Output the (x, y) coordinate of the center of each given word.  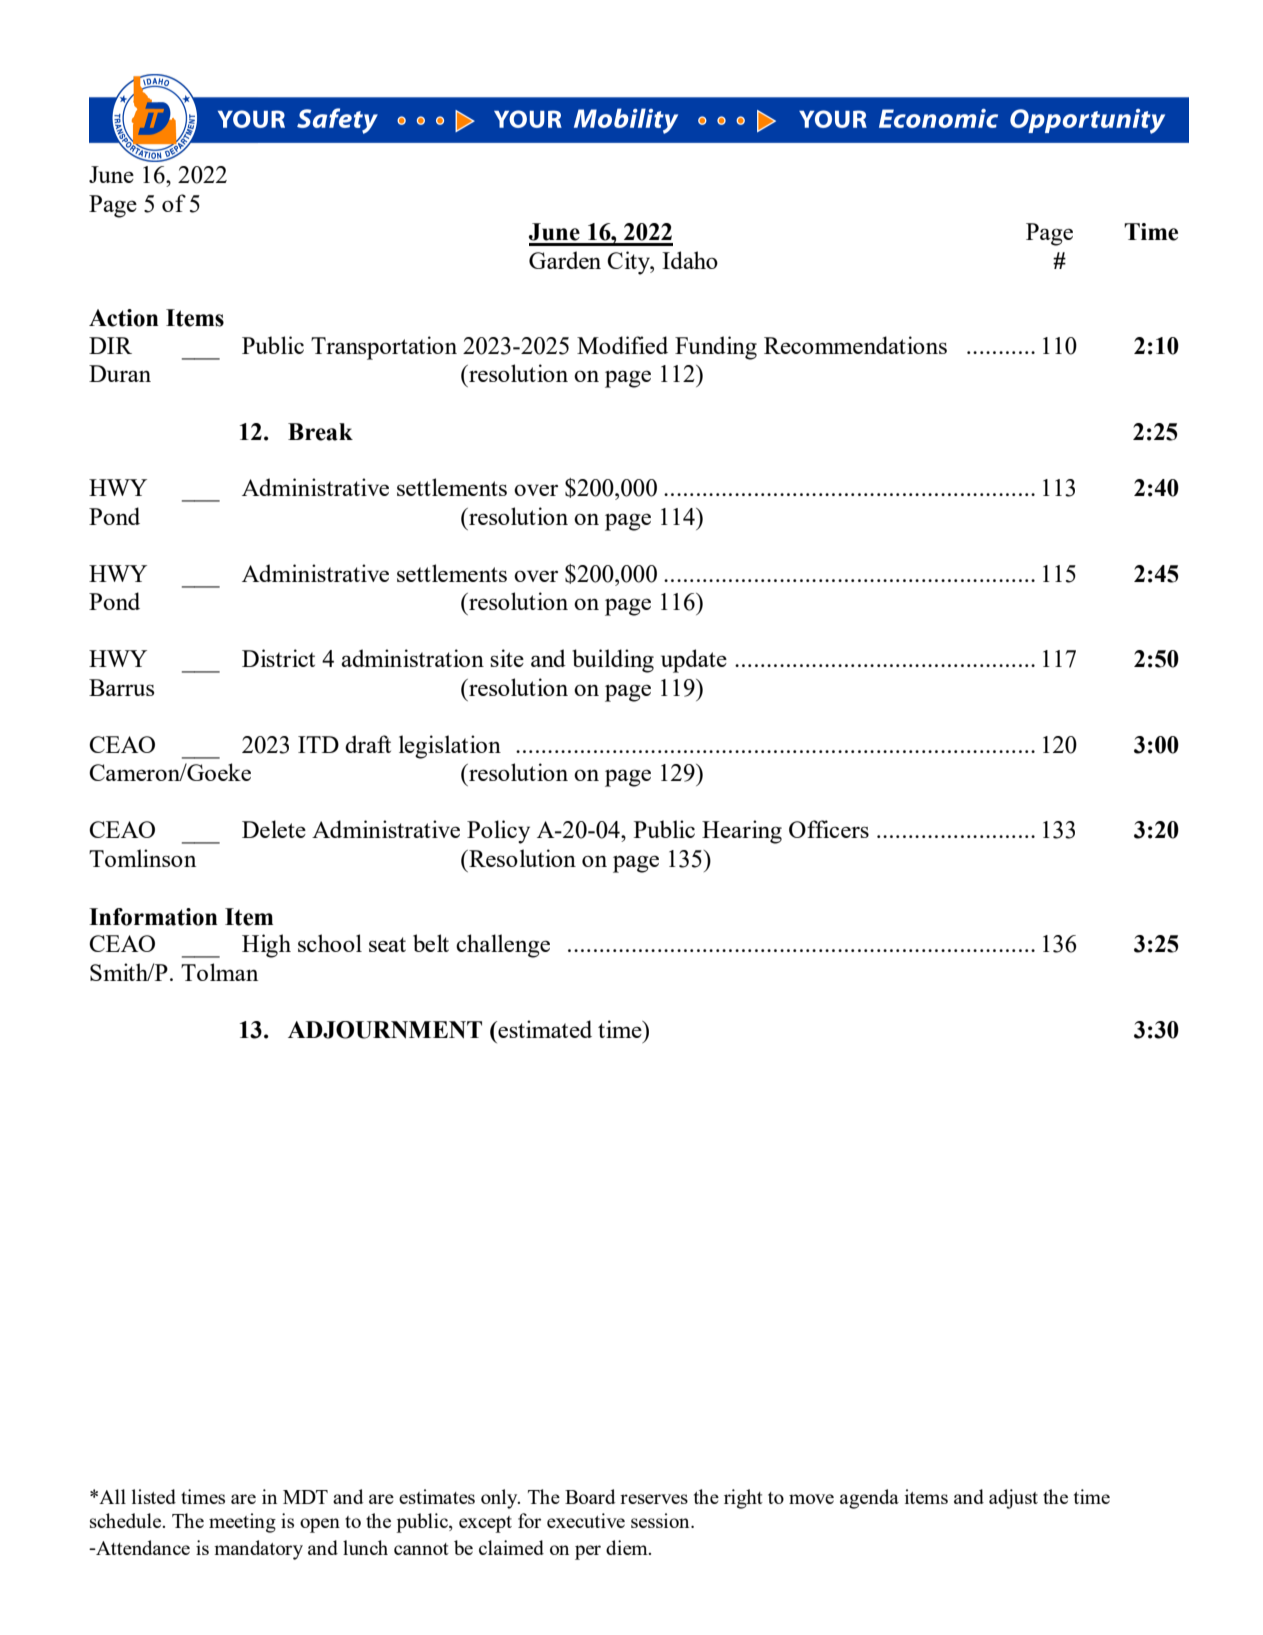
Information (153, 917)
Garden (565, 260)
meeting (242, 1523)
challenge (503, 946)
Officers (829, 829)
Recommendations (855, 345)
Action (124, 318)
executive (586, 1520)
